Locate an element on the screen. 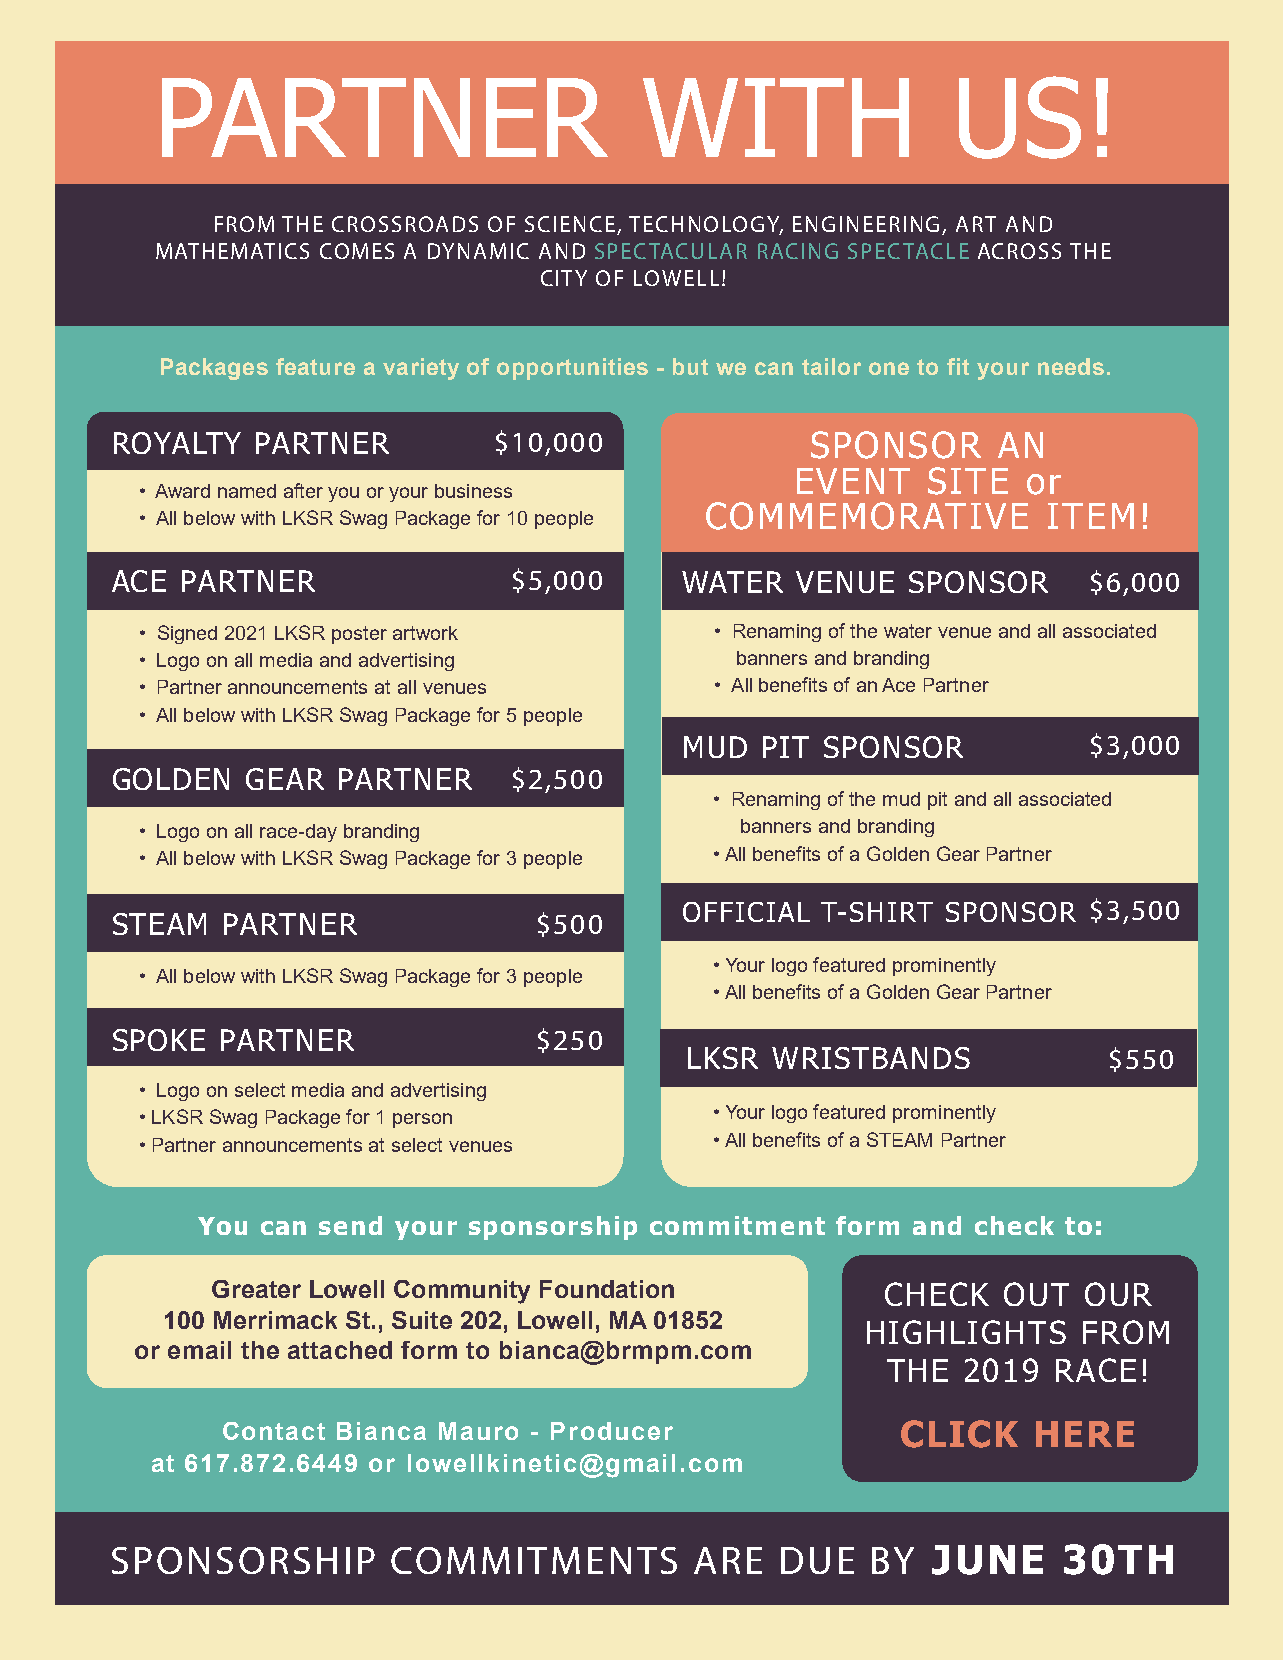 This screenshot has width=1283, height=1660. ACROSS is located at coordinates (1019, 251).
